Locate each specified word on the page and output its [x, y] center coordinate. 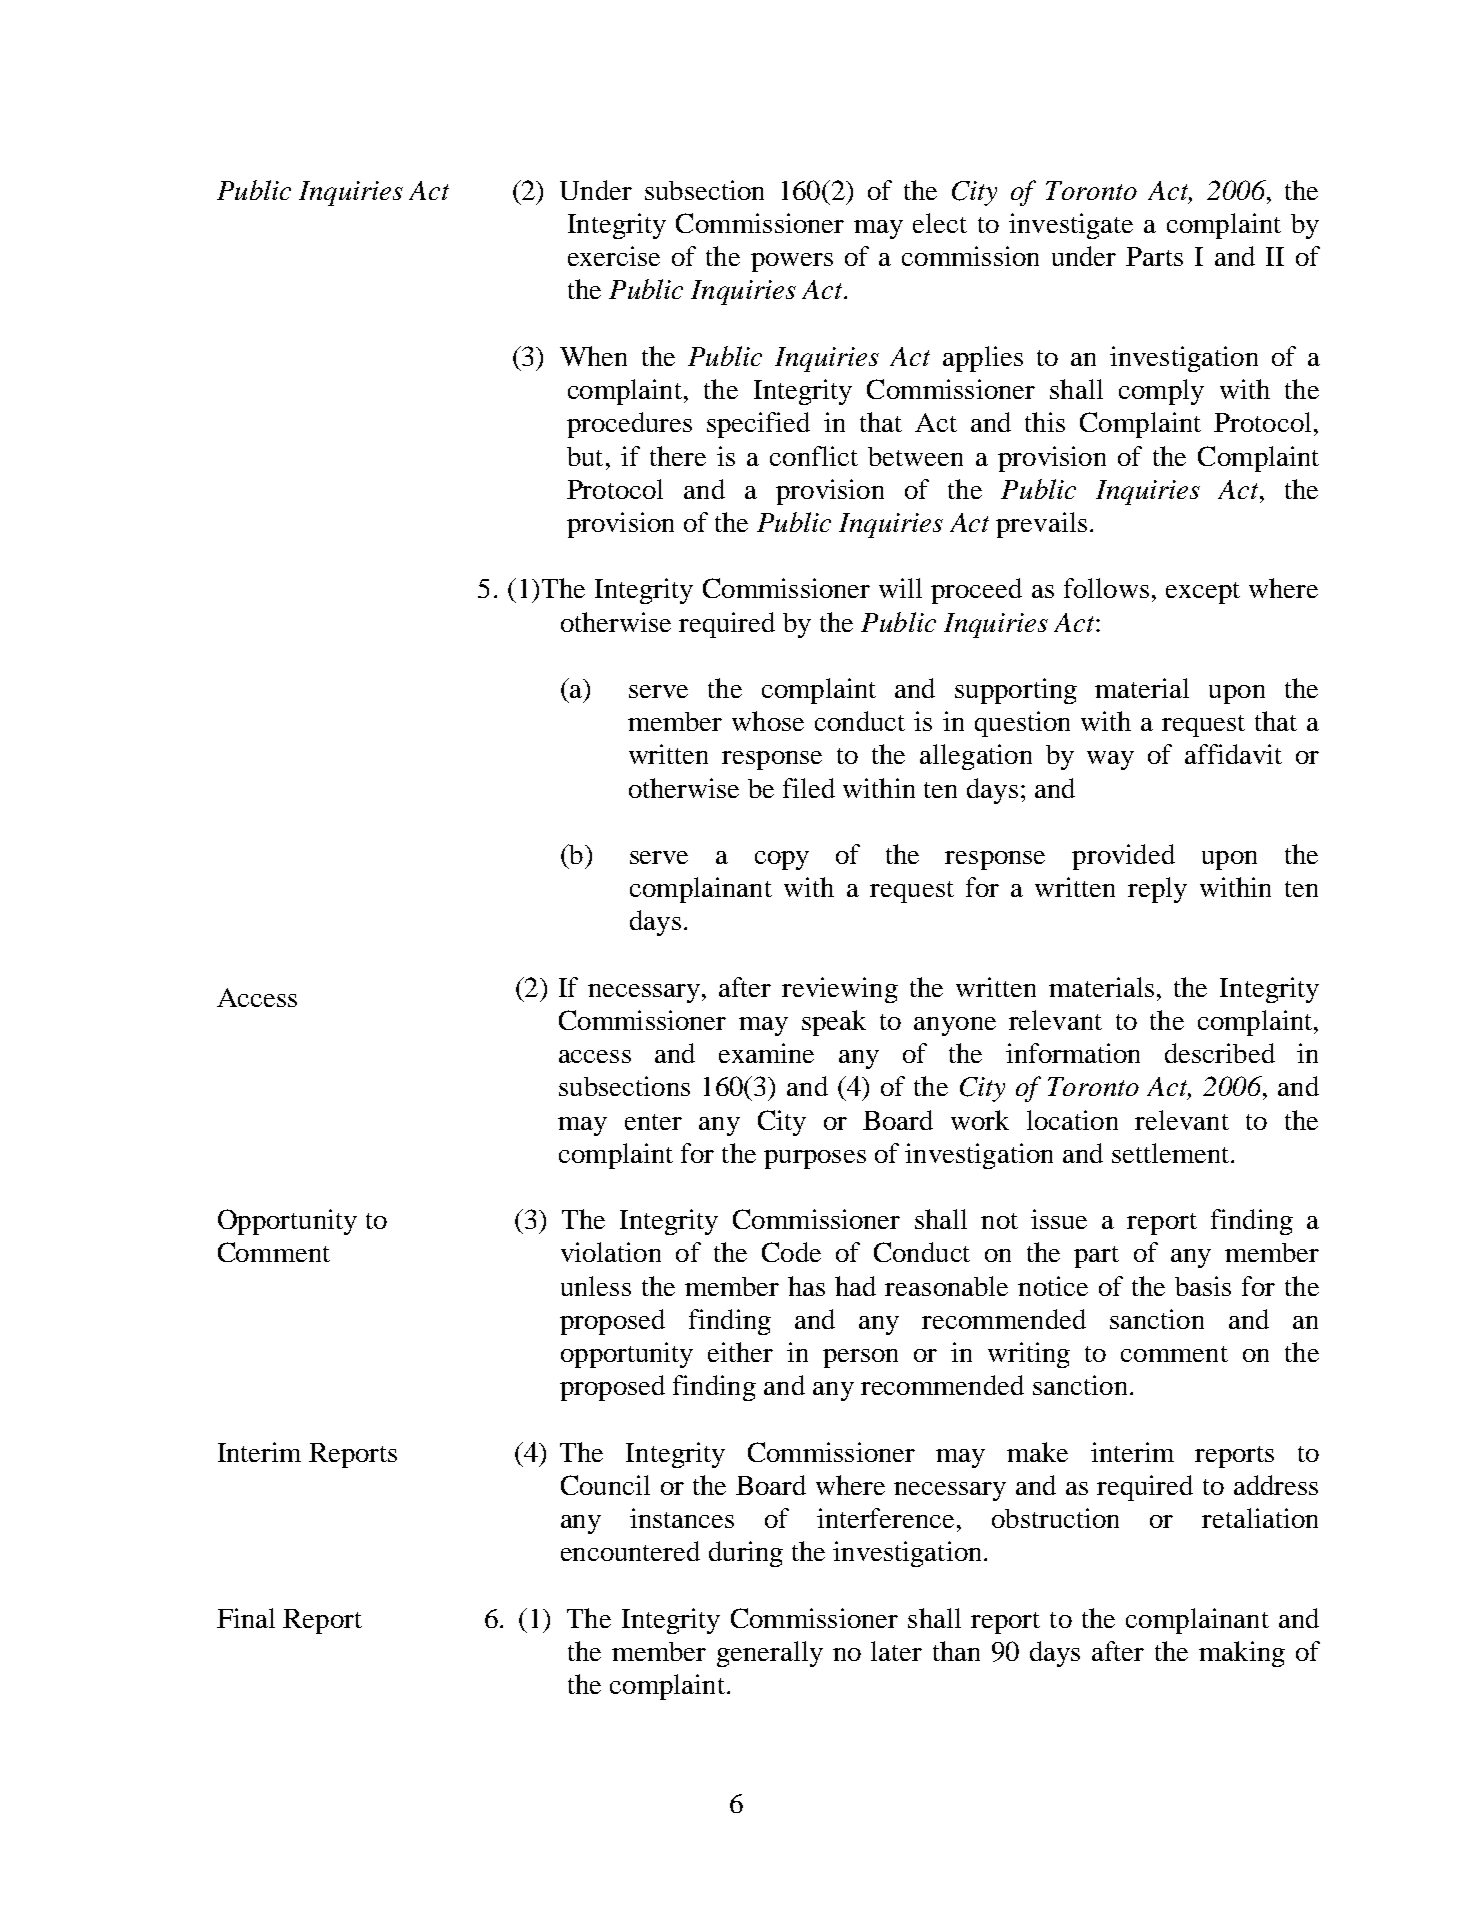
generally [770, 1654]
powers [792, 262]
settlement [1172, 1153]
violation [611, 1252]
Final [246, 1618]
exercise [614, 256]
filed [809, 788]
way [1110, 760]
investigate [1071, 226]
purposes [815, 1159]
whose [768, 721]
